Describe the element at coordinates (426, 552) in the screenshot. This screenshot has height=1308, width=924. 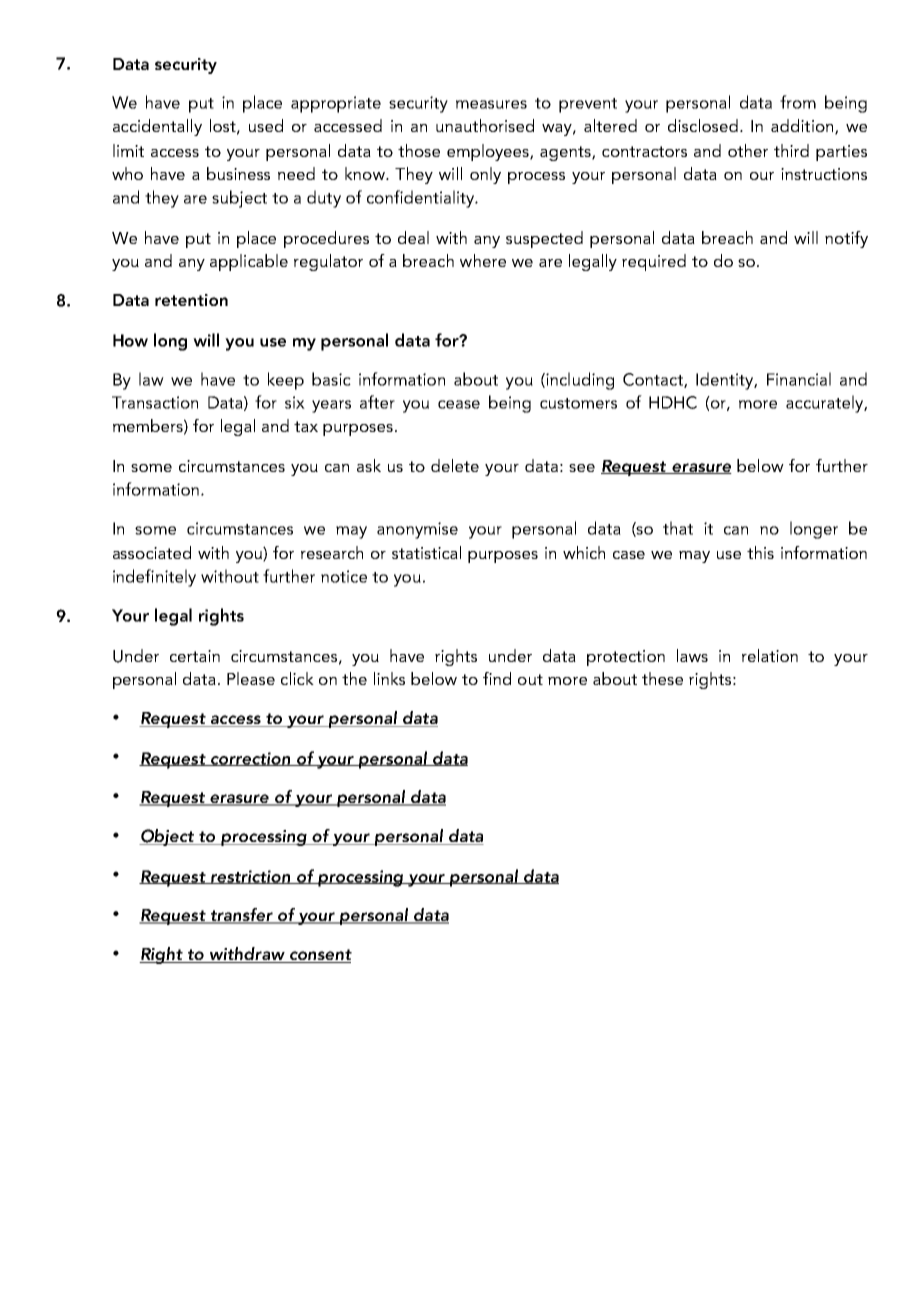
I see `statistical` at that location.
